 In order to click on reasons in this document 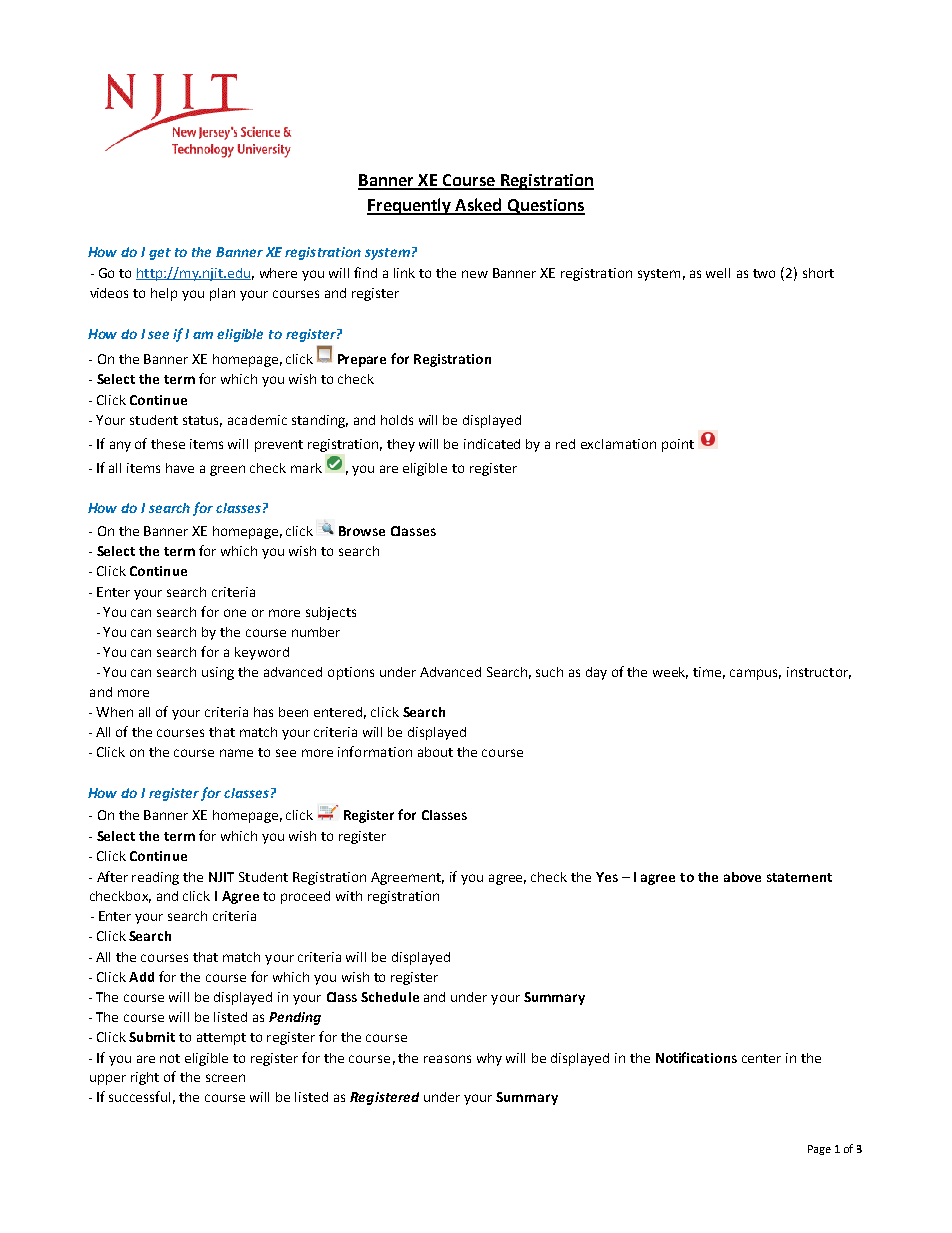, I will do `click(447, 1059)`.
